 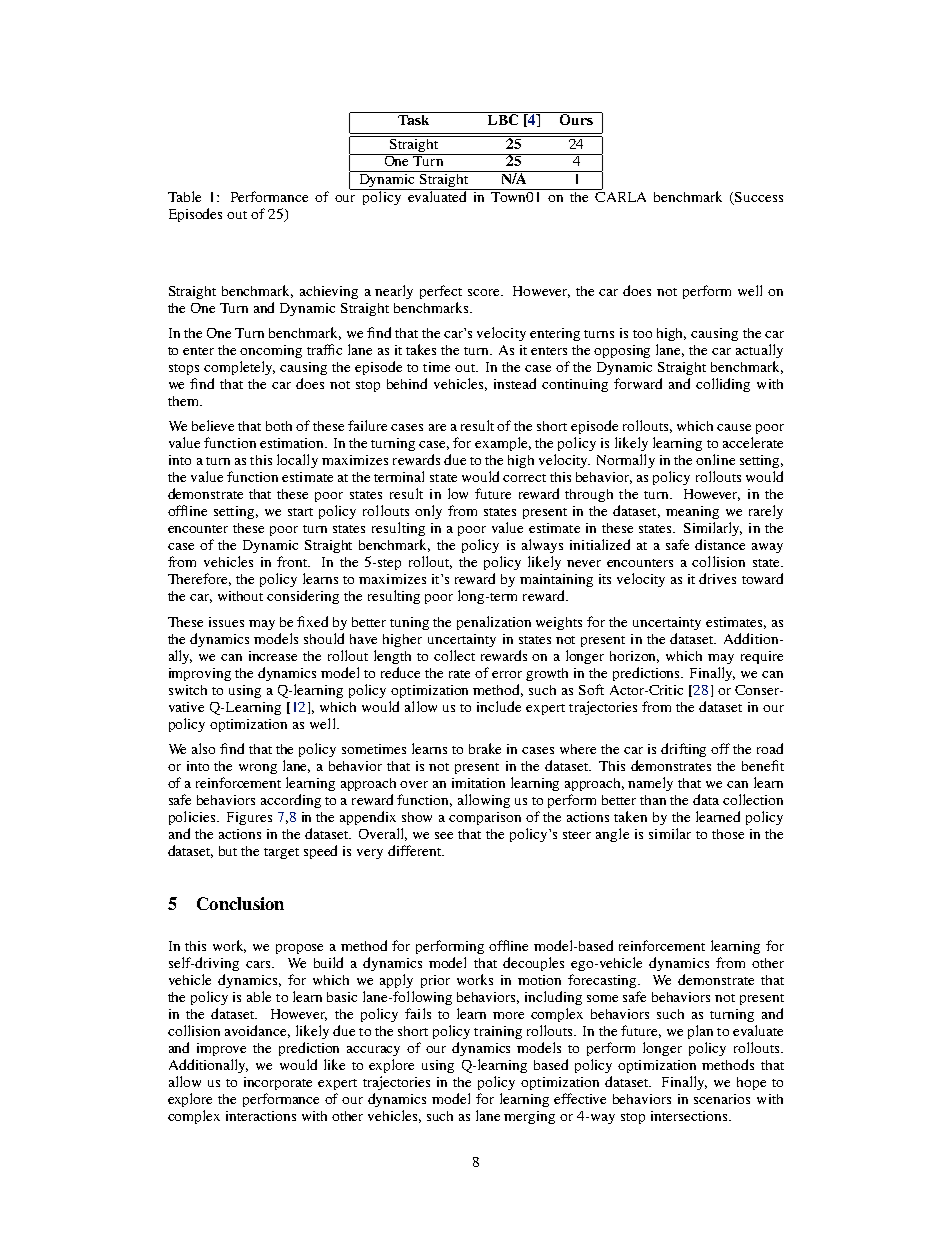 I want to click on tuning, so click(x=409, y=623).
